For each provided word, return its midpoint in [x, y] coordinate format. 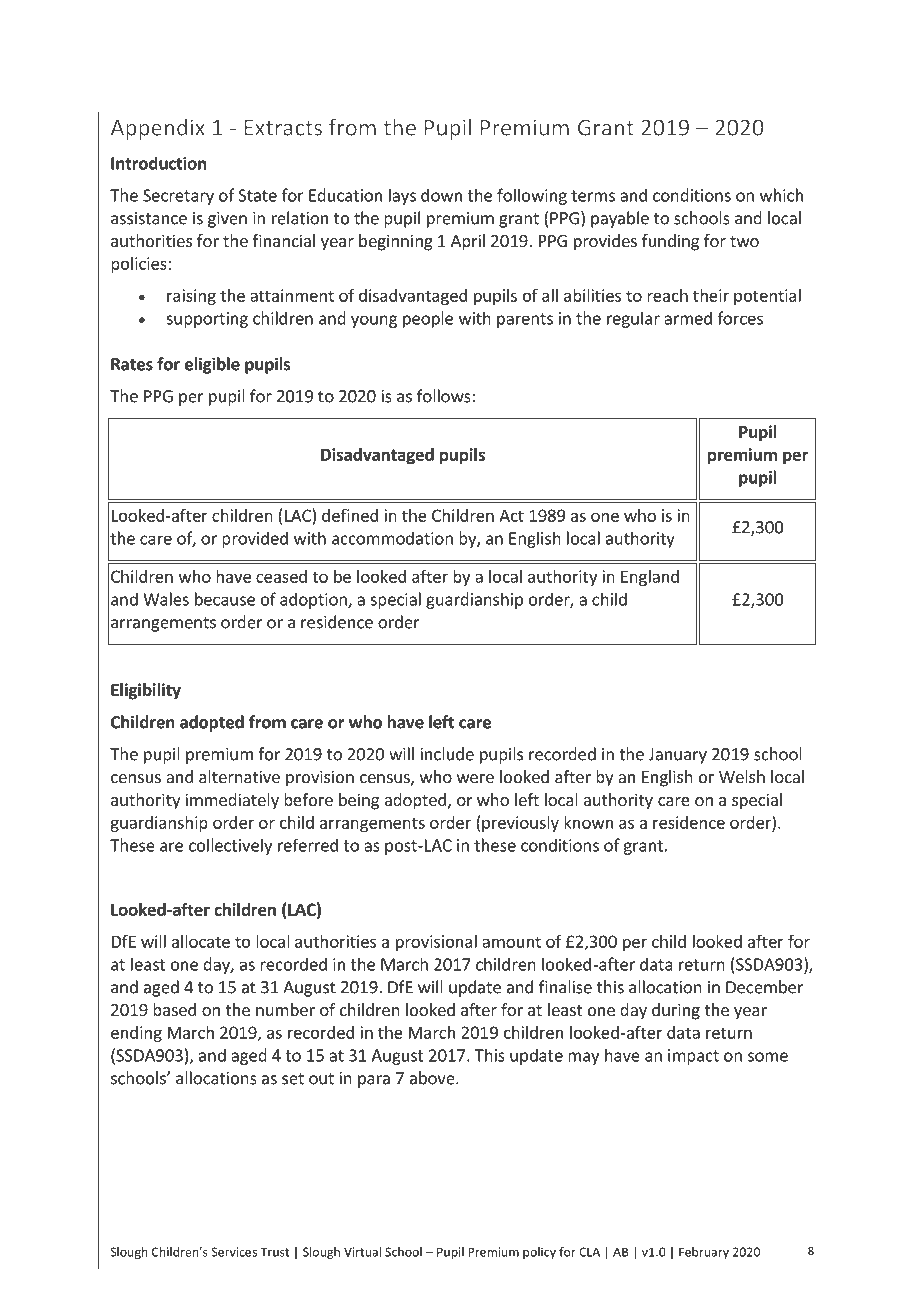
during [676, 1011]
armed [688, 318]
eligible [212, 365]
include [447, 754]
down [441, 195]
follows [445, 396]
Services [234, 1252]
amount [511, 942]
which [781, 195]
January [678, 756]
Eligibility [146, 691]
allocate [201, 941]
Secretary [178, 197]
